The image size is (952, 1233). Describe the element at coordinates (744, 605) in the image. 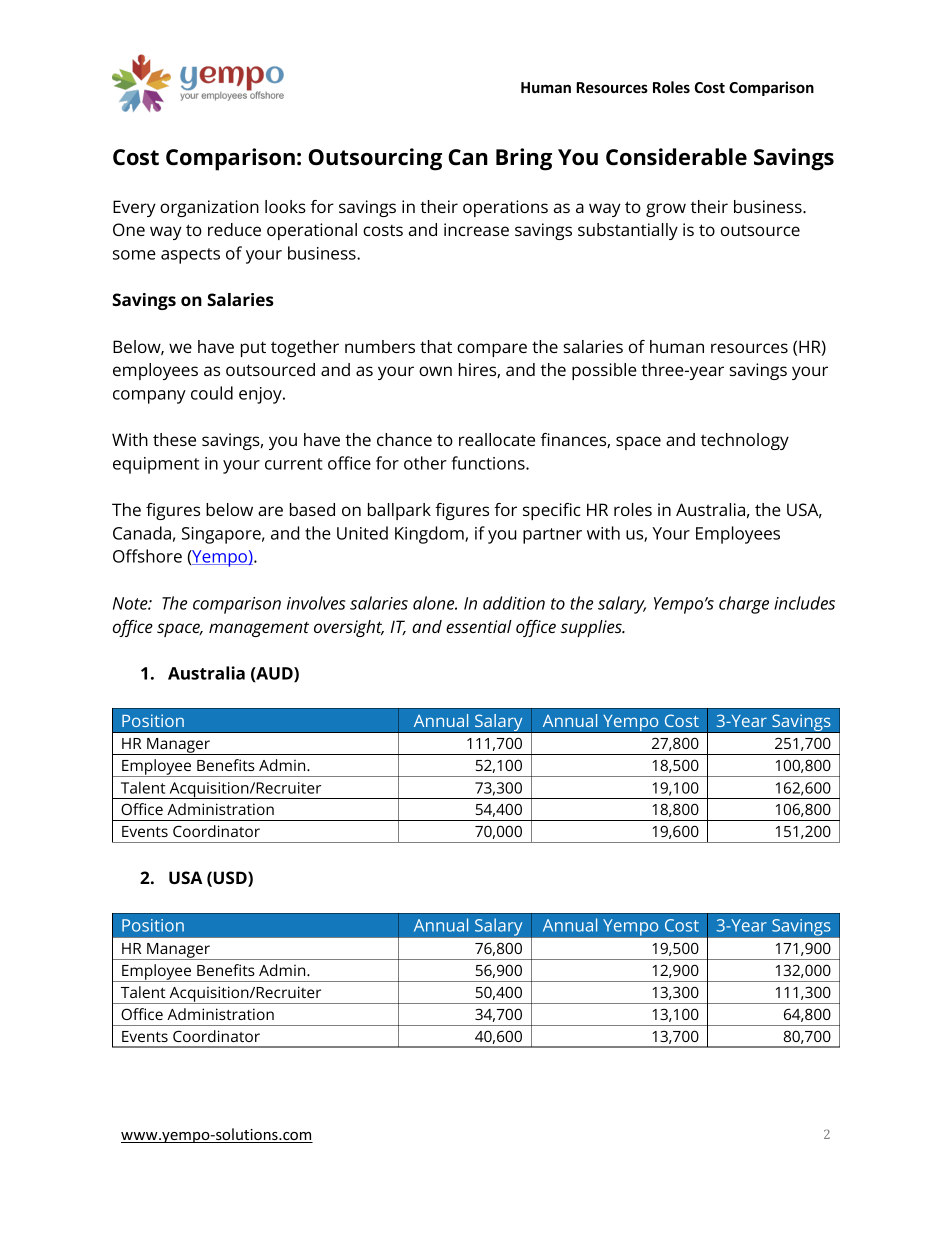

I see `charge` at that location.
